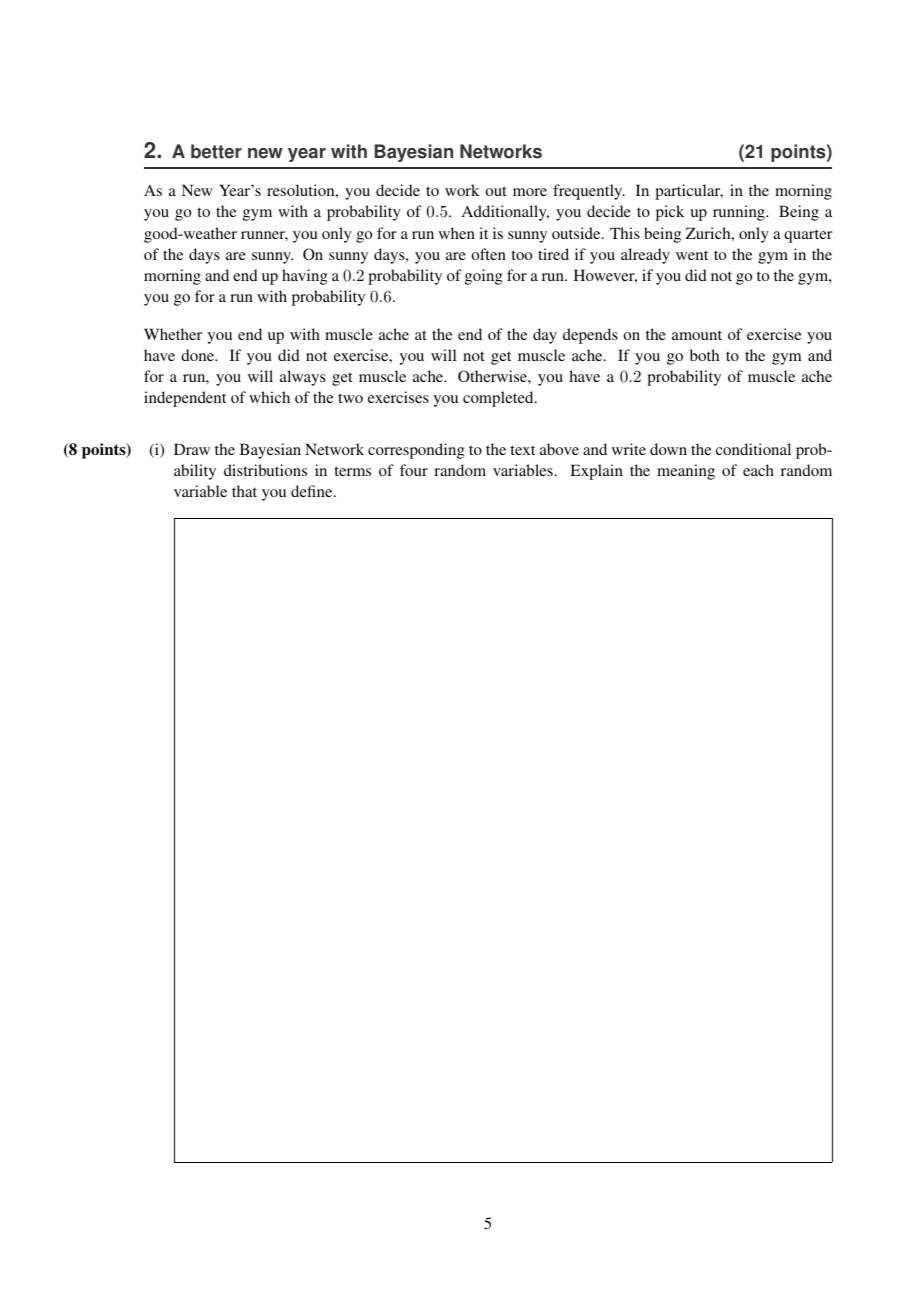  What do you see at coordinates (499, 399) in the screenshot?
I see `completed` at bounding box center [499, 399].
